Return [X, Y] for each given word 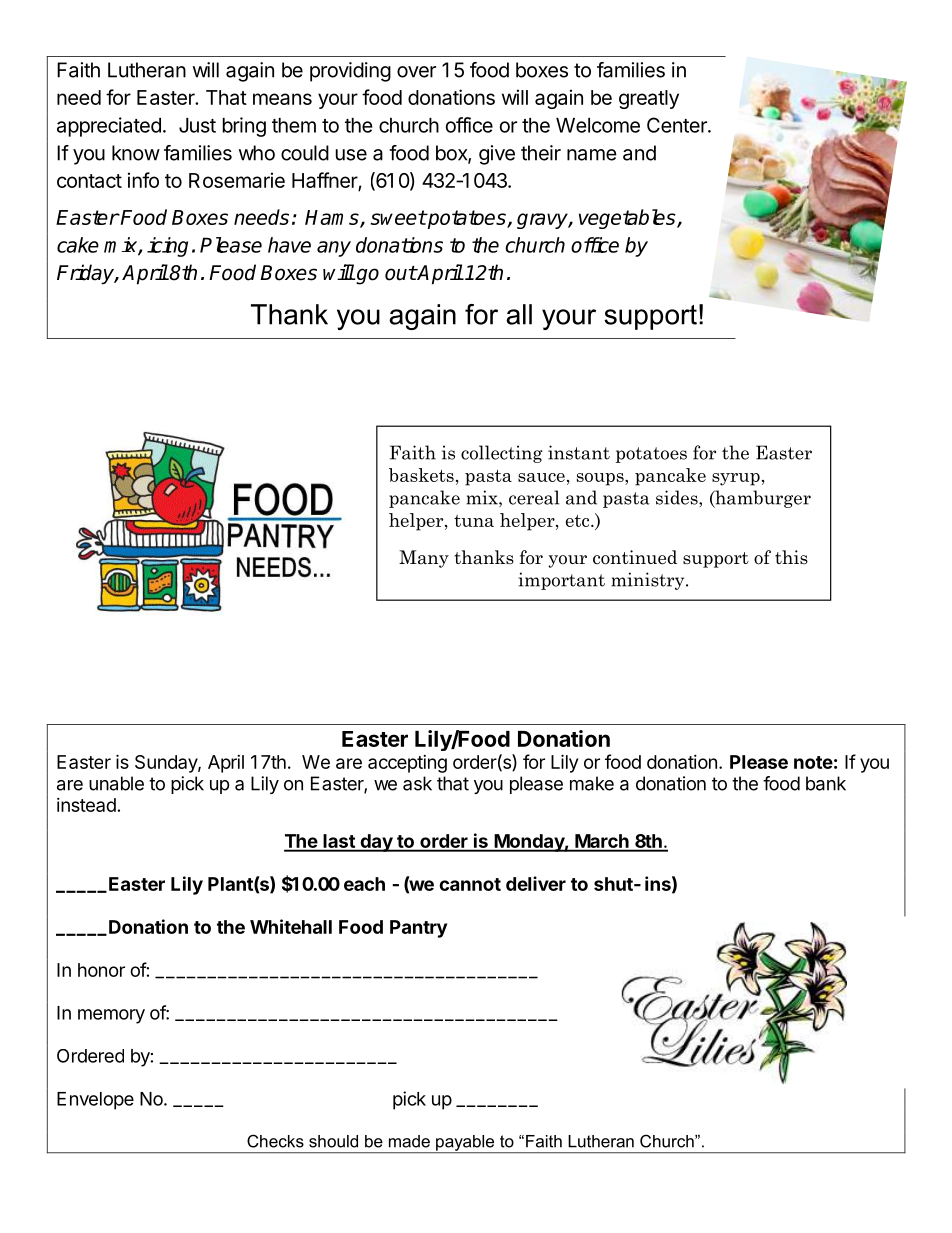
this [791, 557]
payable [465, 1144]
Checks [275, 1141]
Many [424, 559]
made [409, 1141]
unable [116, 783]
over [416, 72]
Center [678, 125]
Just [197, 125]
